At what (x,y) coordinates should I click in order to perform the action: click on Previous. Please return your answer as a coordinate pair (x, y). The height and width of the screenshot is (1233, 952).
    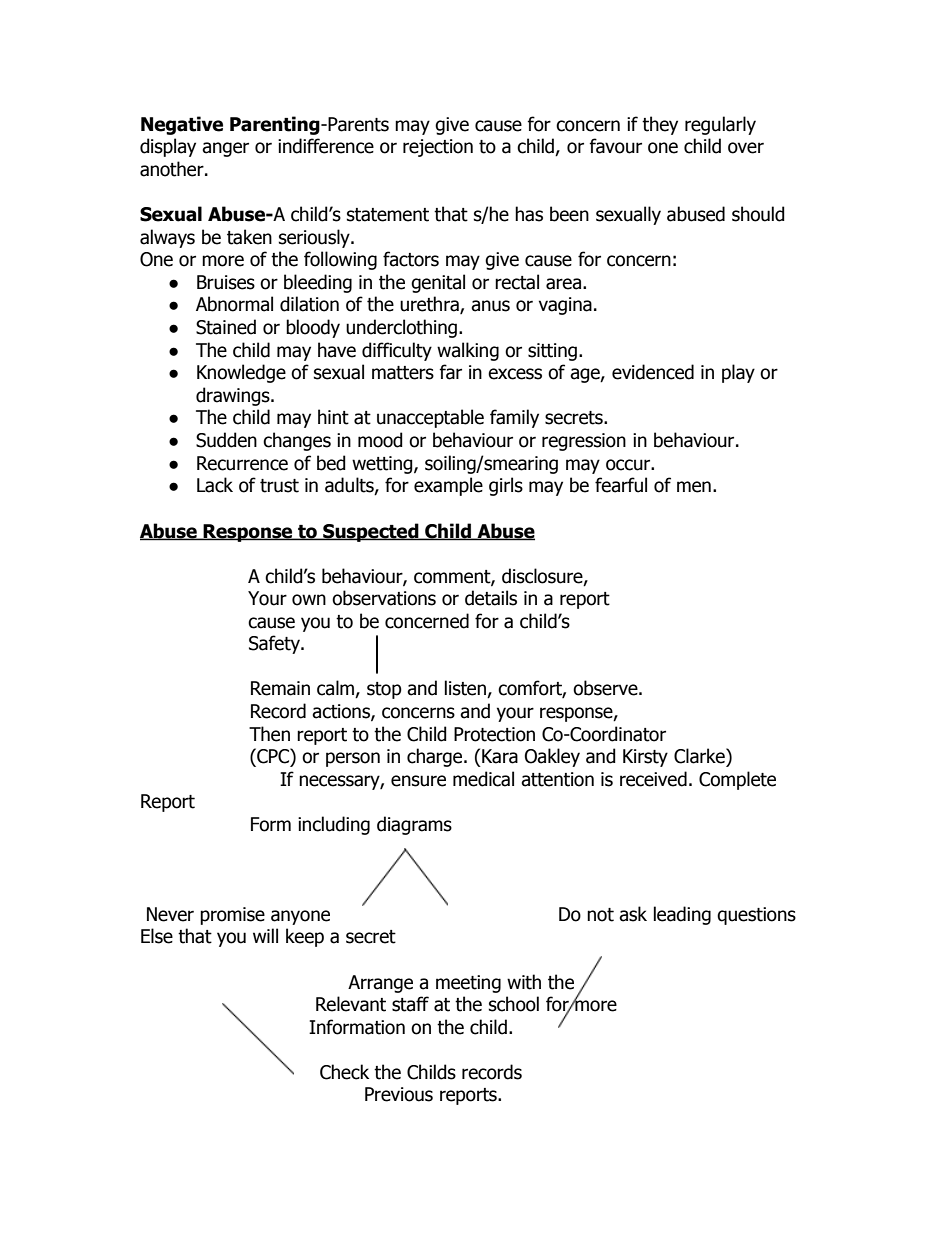
    Looking at the image, I should click on (399, 1094).
